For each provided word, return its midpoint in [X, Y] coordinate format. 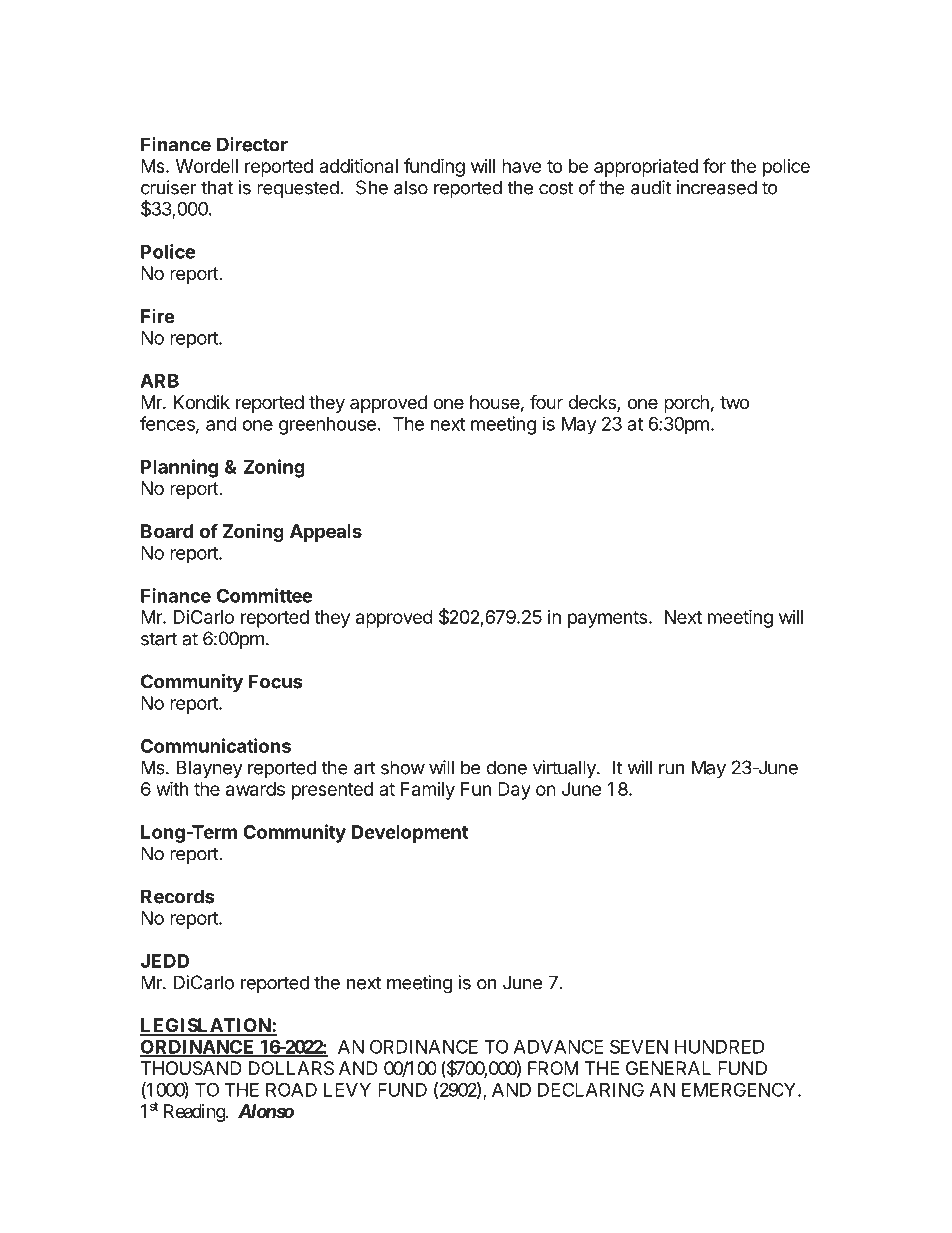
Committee [264, 595]
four [546, 401]
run [671, 769]
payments [607, 619]
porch [686, 404]
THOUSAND [191, 1068]
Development [410, 834]
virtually [565, 769]
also [411, 187]
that [217, 187]
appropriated [646, 168]
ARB [159, 381]
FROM [553, 1068]
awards [255, 789]
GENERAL [668, 1068]
